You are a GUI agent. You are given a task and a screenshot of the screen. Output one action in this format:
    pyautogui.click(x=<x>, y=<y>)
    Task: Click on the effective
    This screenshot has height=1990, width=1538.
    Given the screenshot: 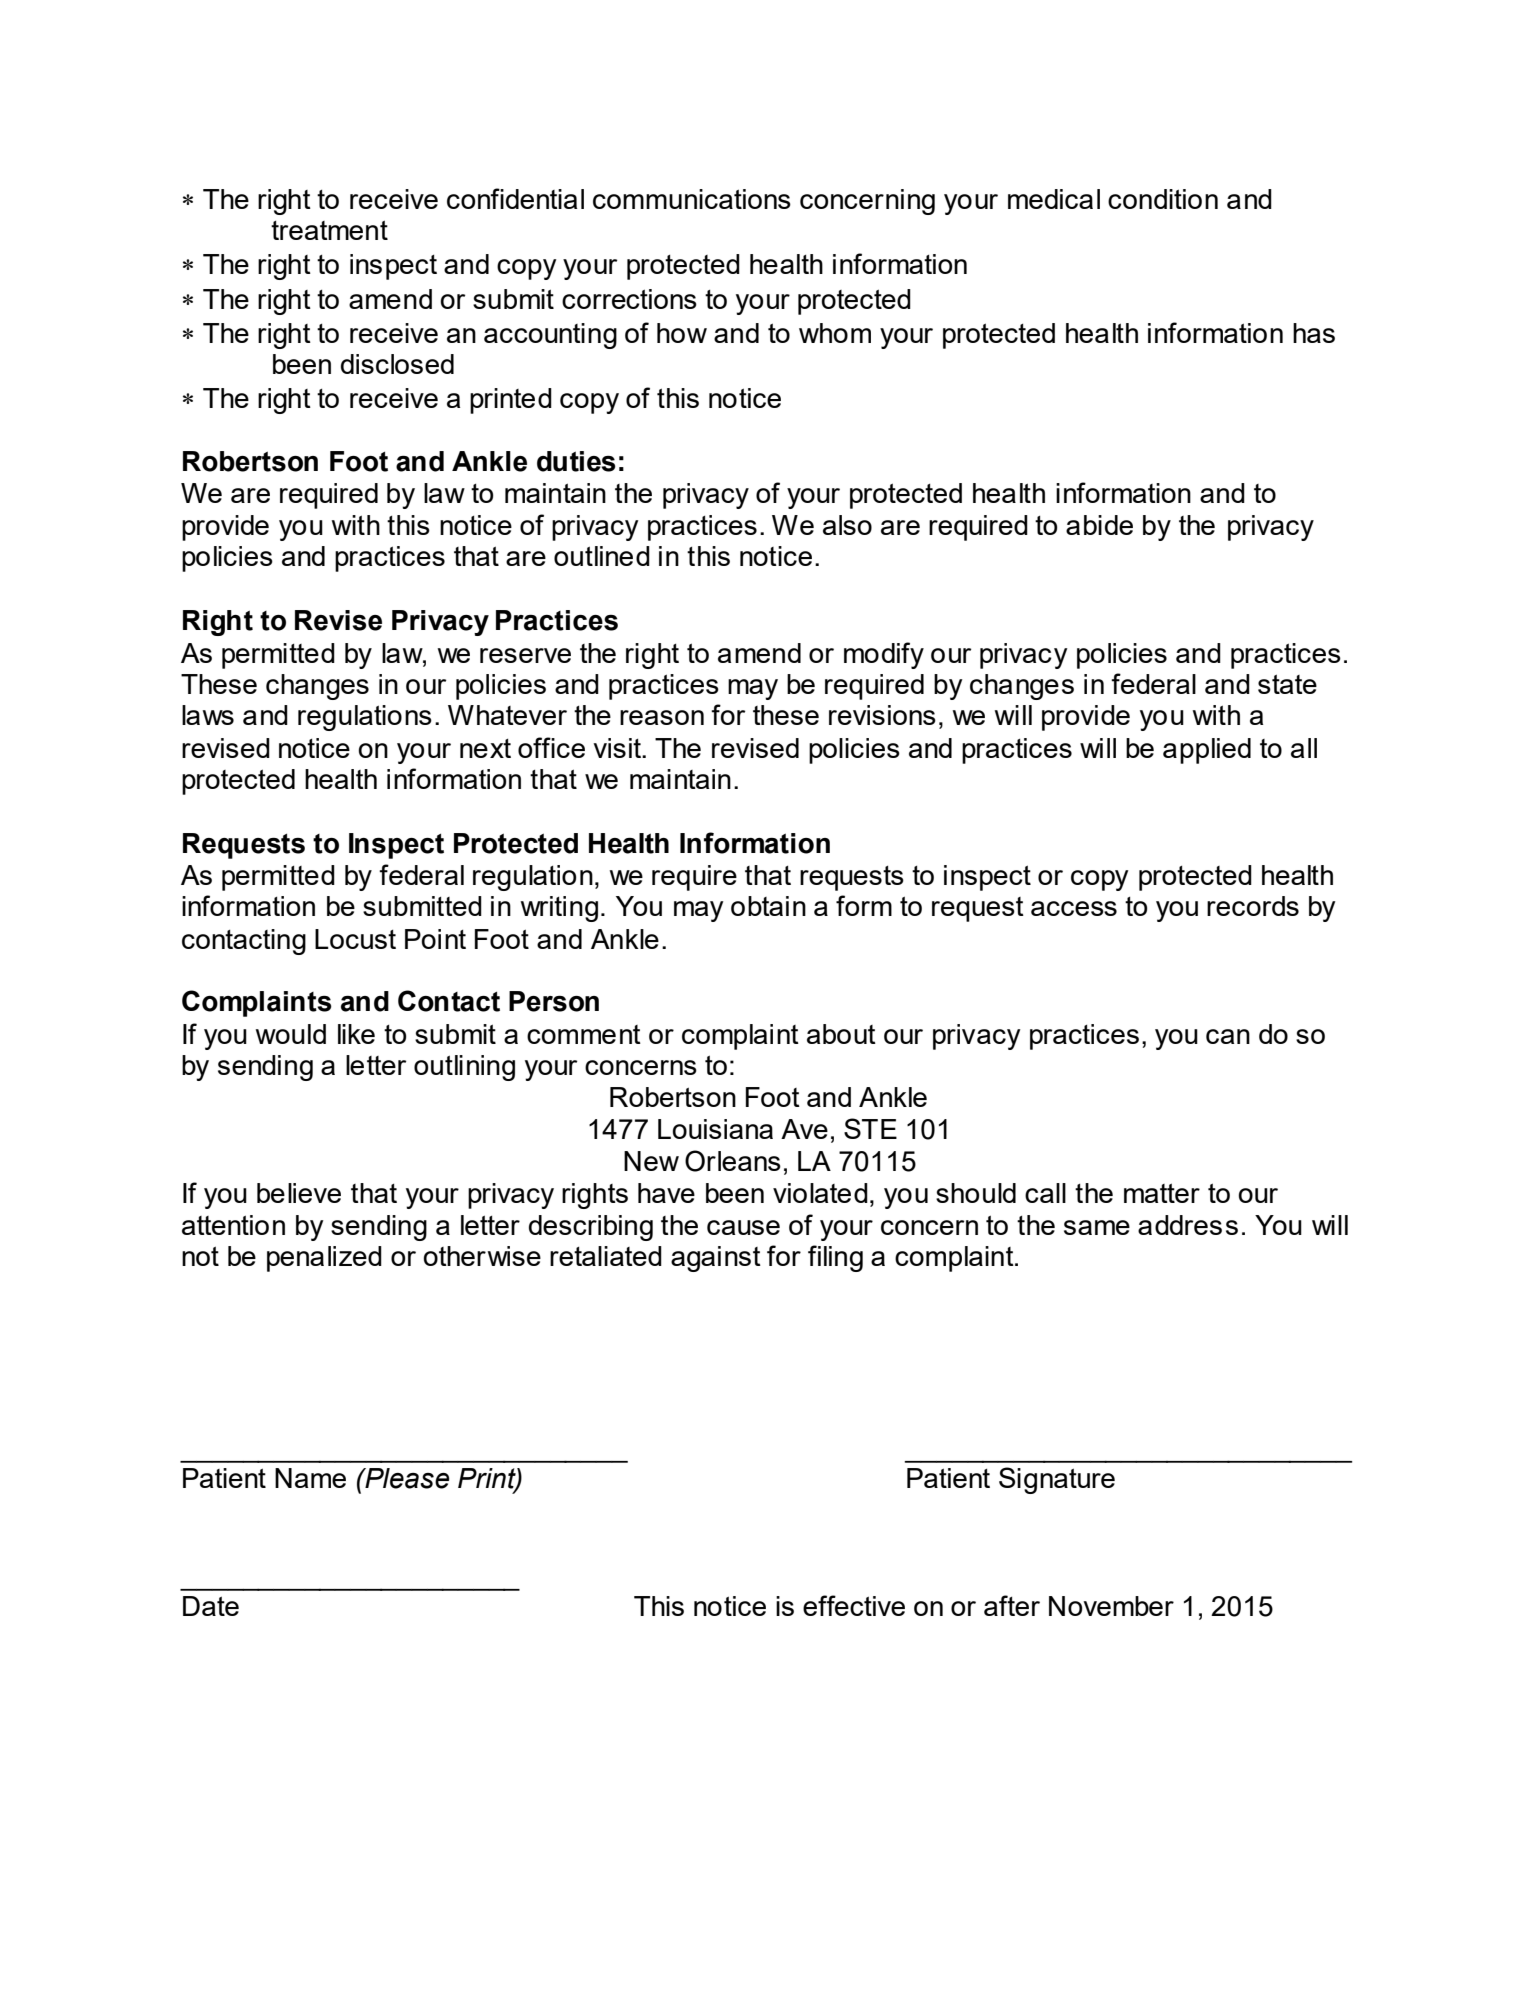 What is the action you would take?
    pyautogui.click(x=854, y=1605)
